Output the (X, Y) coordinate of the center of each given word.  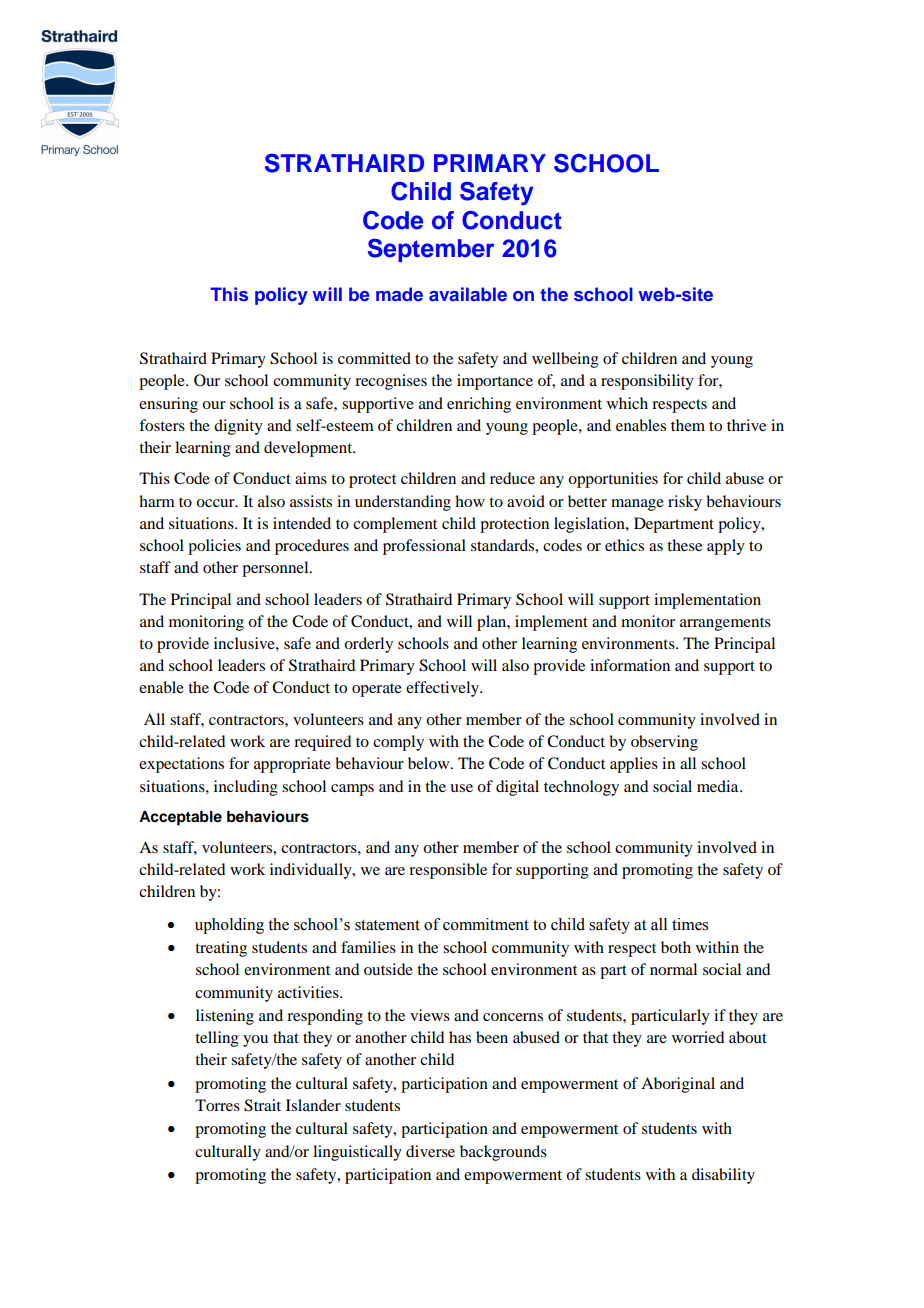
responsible (448, 871)
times (690, 924)
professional (424, 547)
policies (214, 547)
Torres (217, 1105)
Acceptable (180, 818)
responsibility (647, 382)
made (399, 294)
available (468, 294)
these (684, 545)
